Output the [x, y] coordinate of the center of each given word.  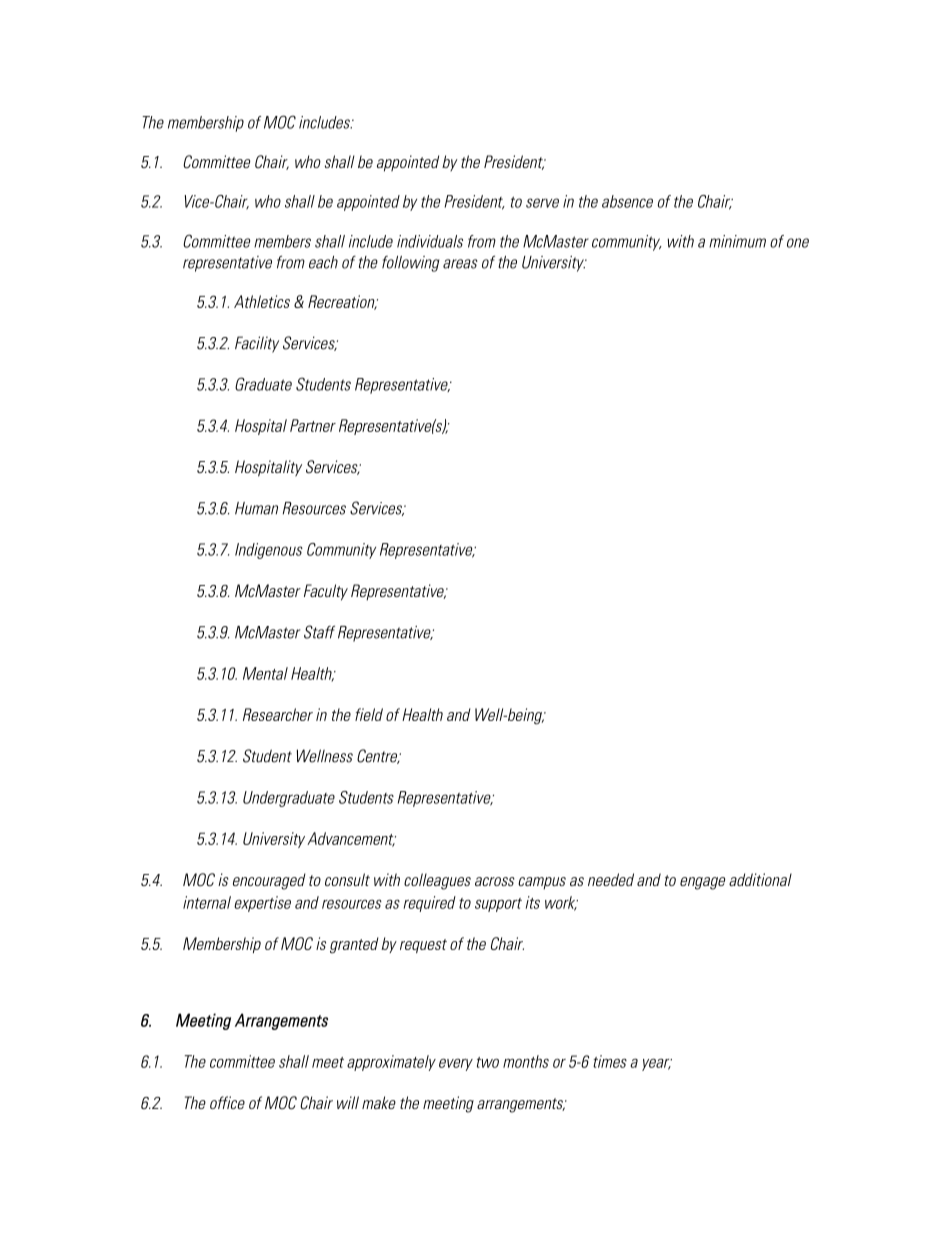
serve [542, 203]
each [323, 262]
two [488, 1062]
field [369, 714]
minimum [737, 241]
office [227, 1102]
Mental [265, 673]
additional [760, 879]
